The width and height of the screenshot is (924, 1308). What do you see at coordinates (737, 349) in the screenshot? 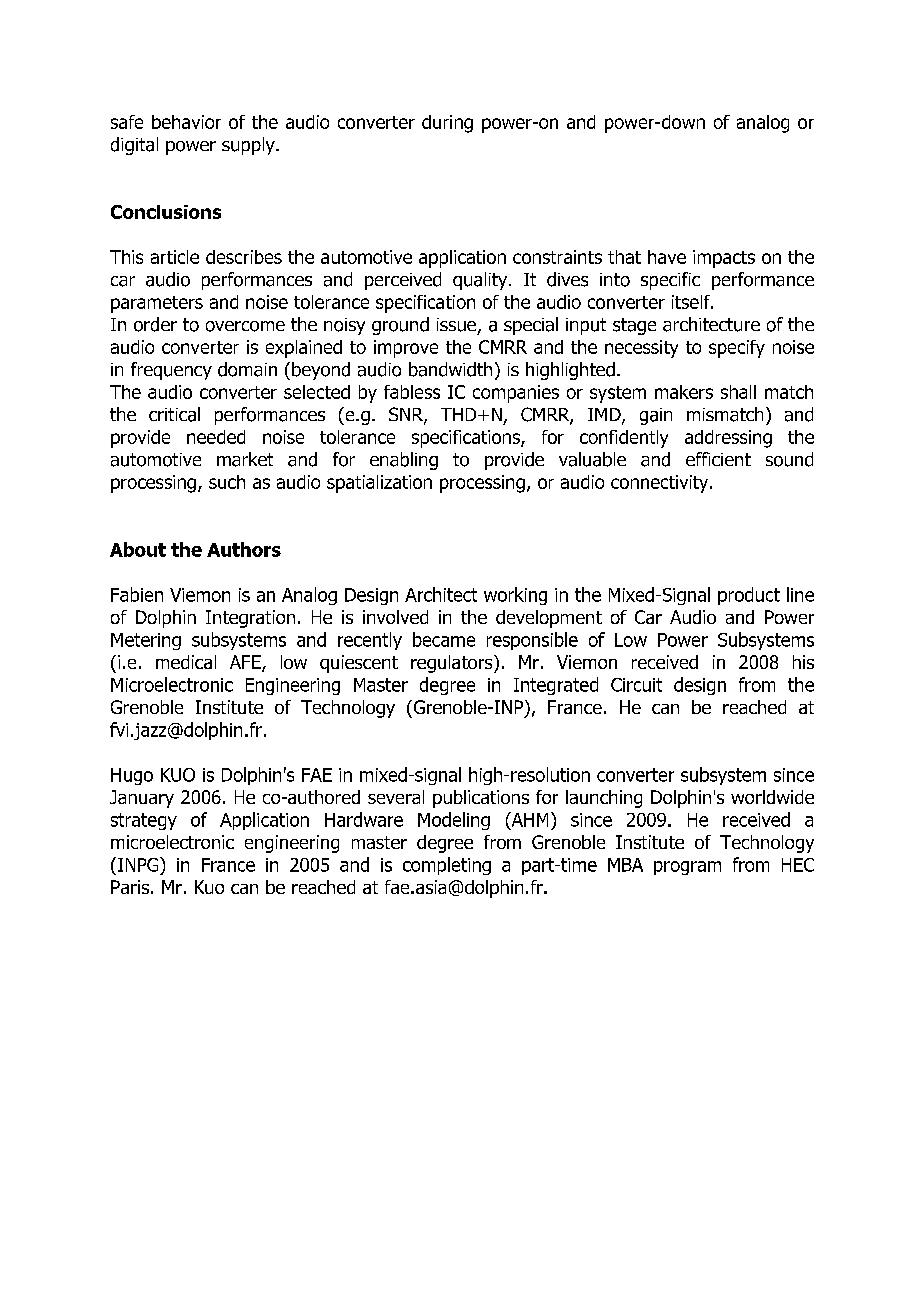
I see `specify` at bounding box center [737, 349].
